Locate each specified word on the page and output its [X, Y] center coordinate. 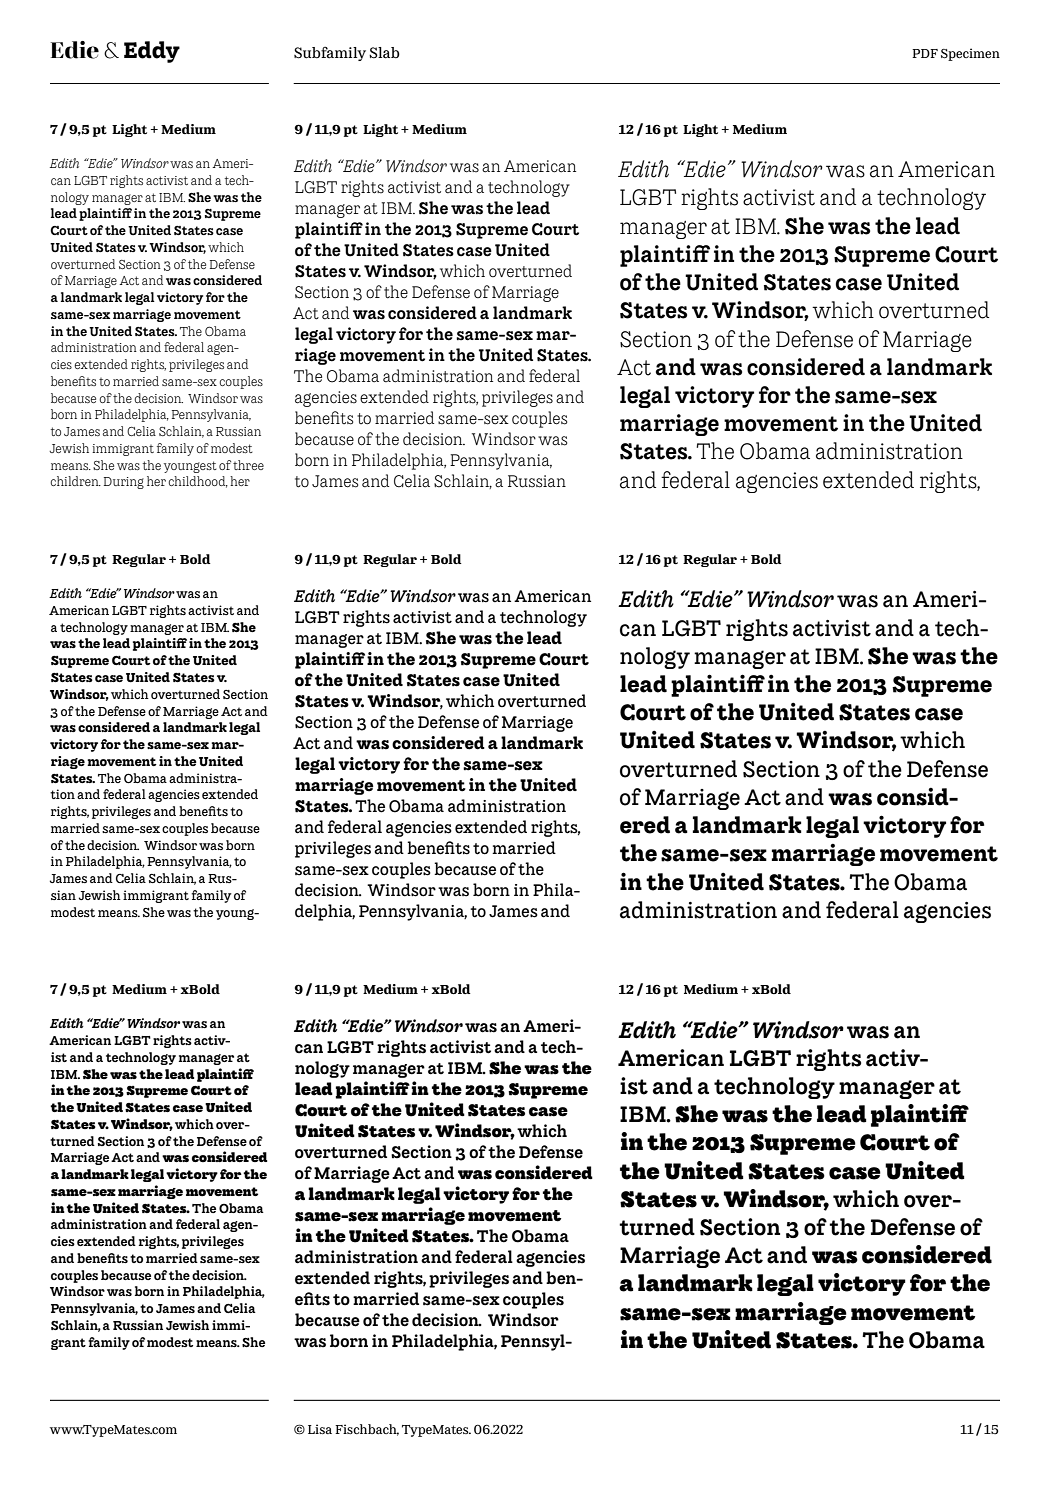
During [124, 483]
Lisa [320, 1429]
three [248, 465]
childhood [198, 482]
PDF [925, 53]
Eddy [152, 52]
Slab [384, 53]
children [76, 481]
